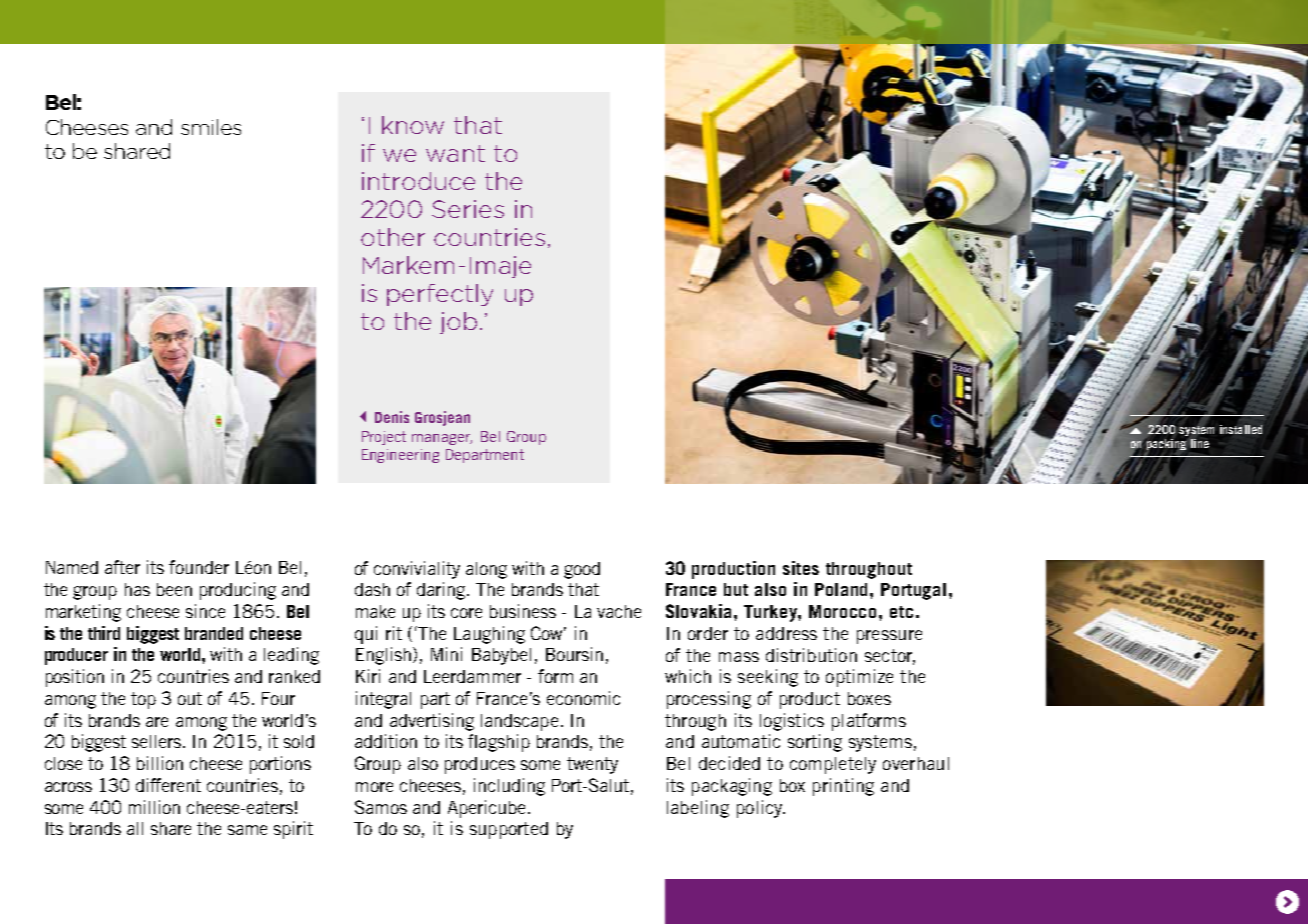 This document has height=924, width=1308. What do you see at coordinates (901, 612) in the document?
I see `etc` at bounding box center [901, 612].
